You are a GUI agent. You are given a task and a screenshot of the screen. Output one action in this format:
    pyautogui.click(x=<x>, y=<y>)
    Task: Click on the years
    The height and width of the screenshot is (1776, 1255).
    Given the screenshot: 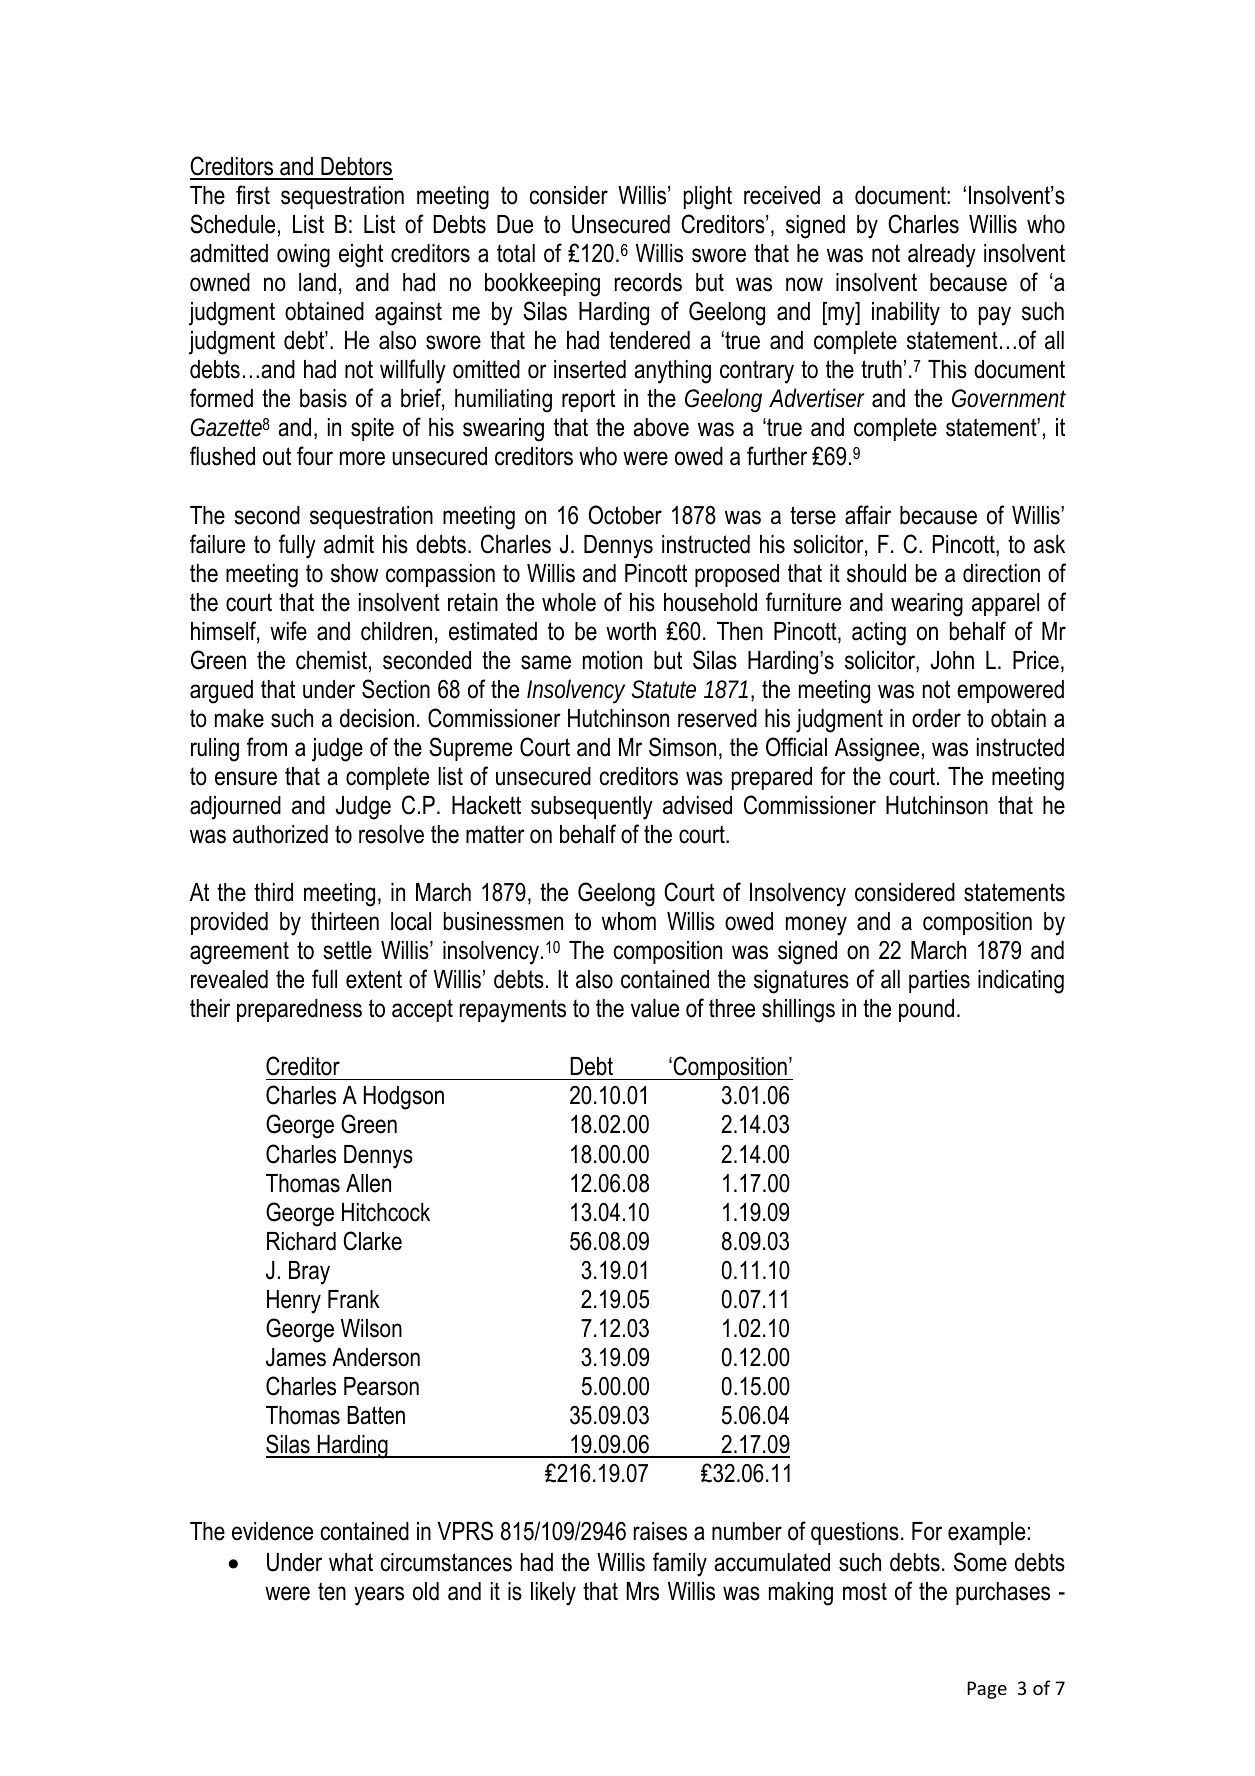 What is the action you would take?
    pyautogui.click(x=379, y=1596)
